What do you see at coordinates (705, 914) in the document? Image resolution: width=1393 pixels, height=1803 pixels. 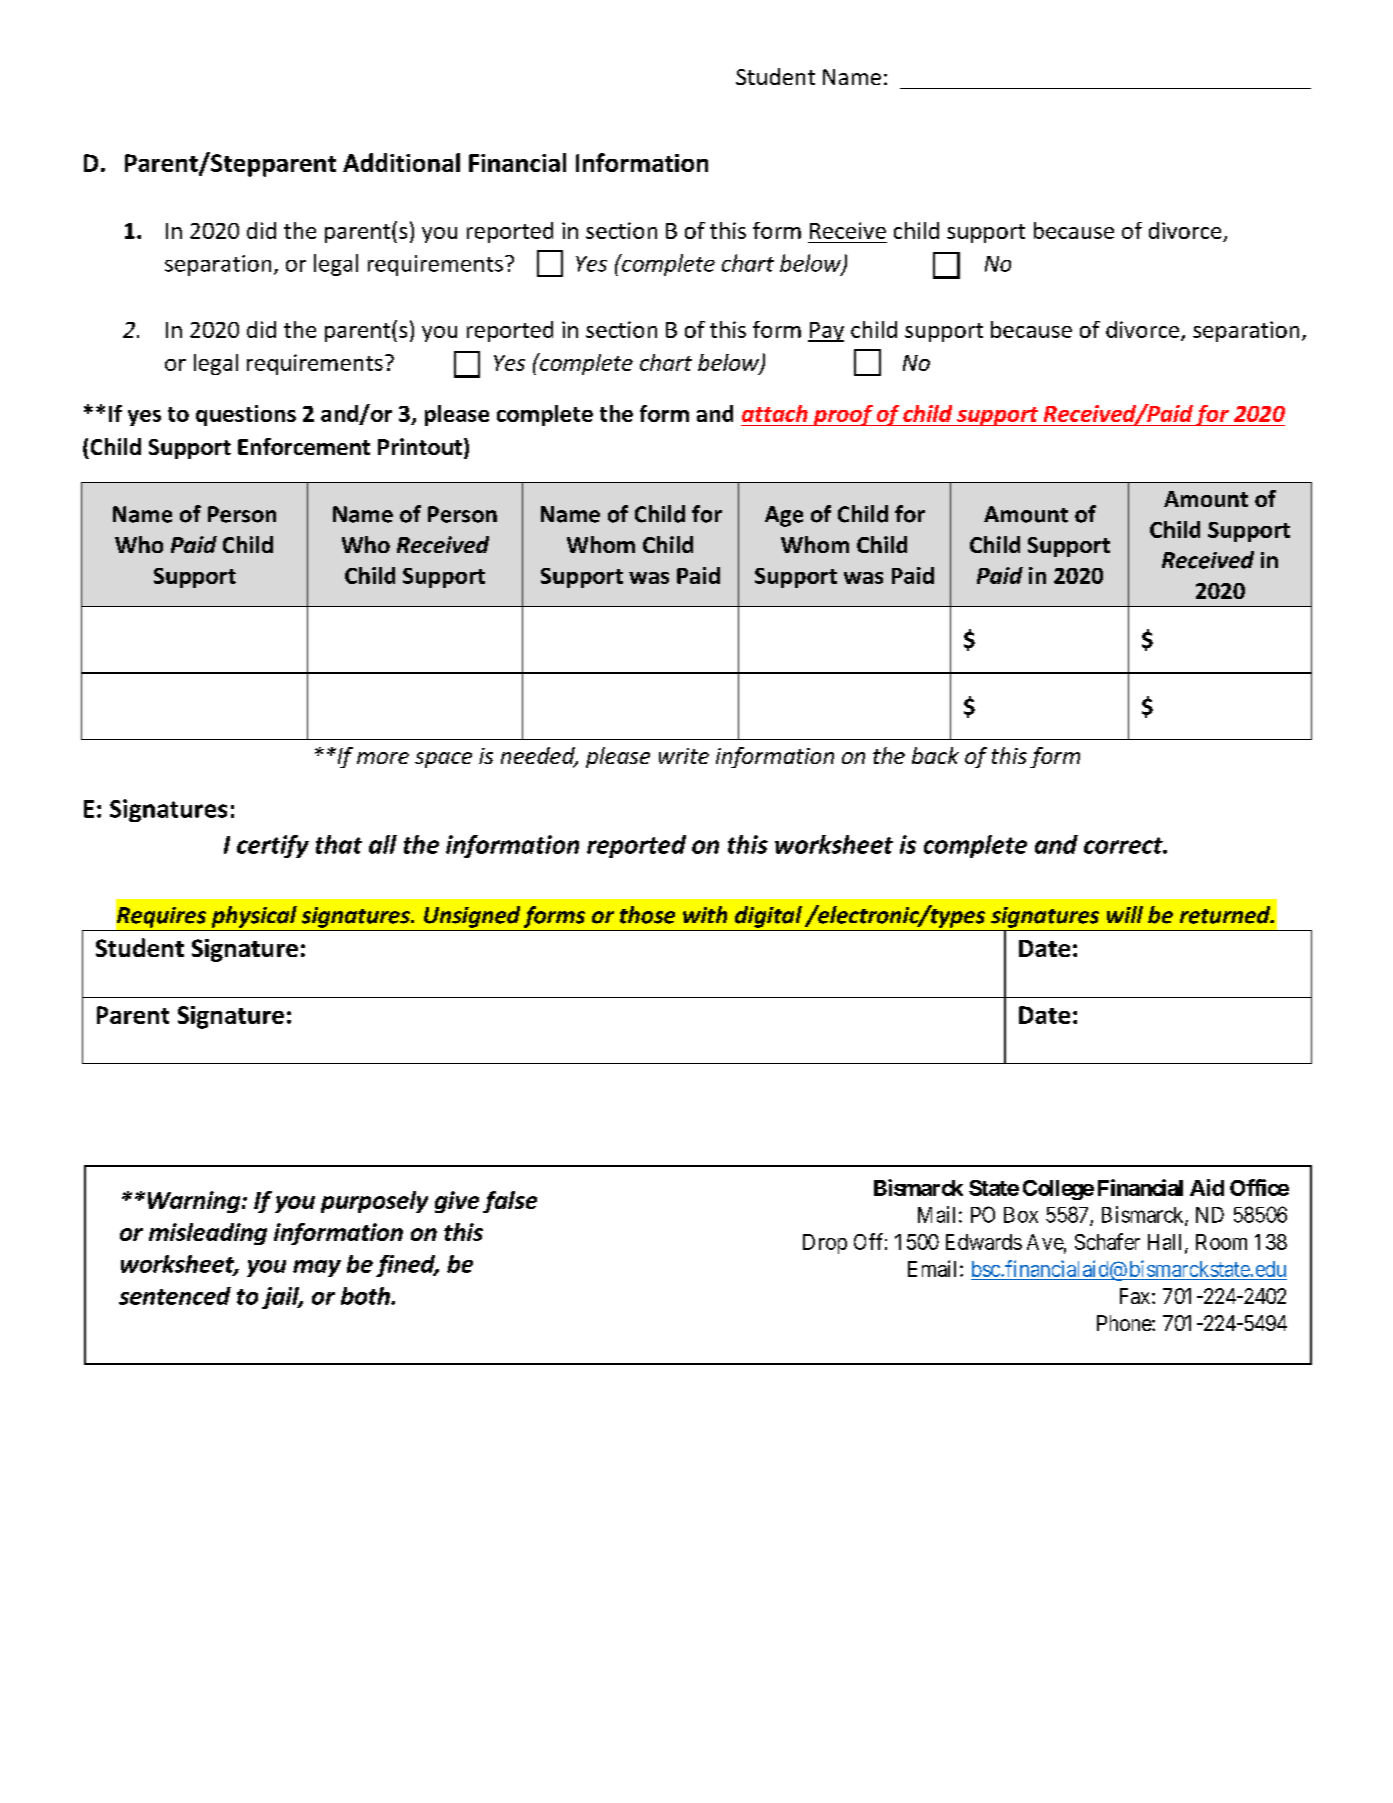 I see `with` at bounding box center [705, 914].
